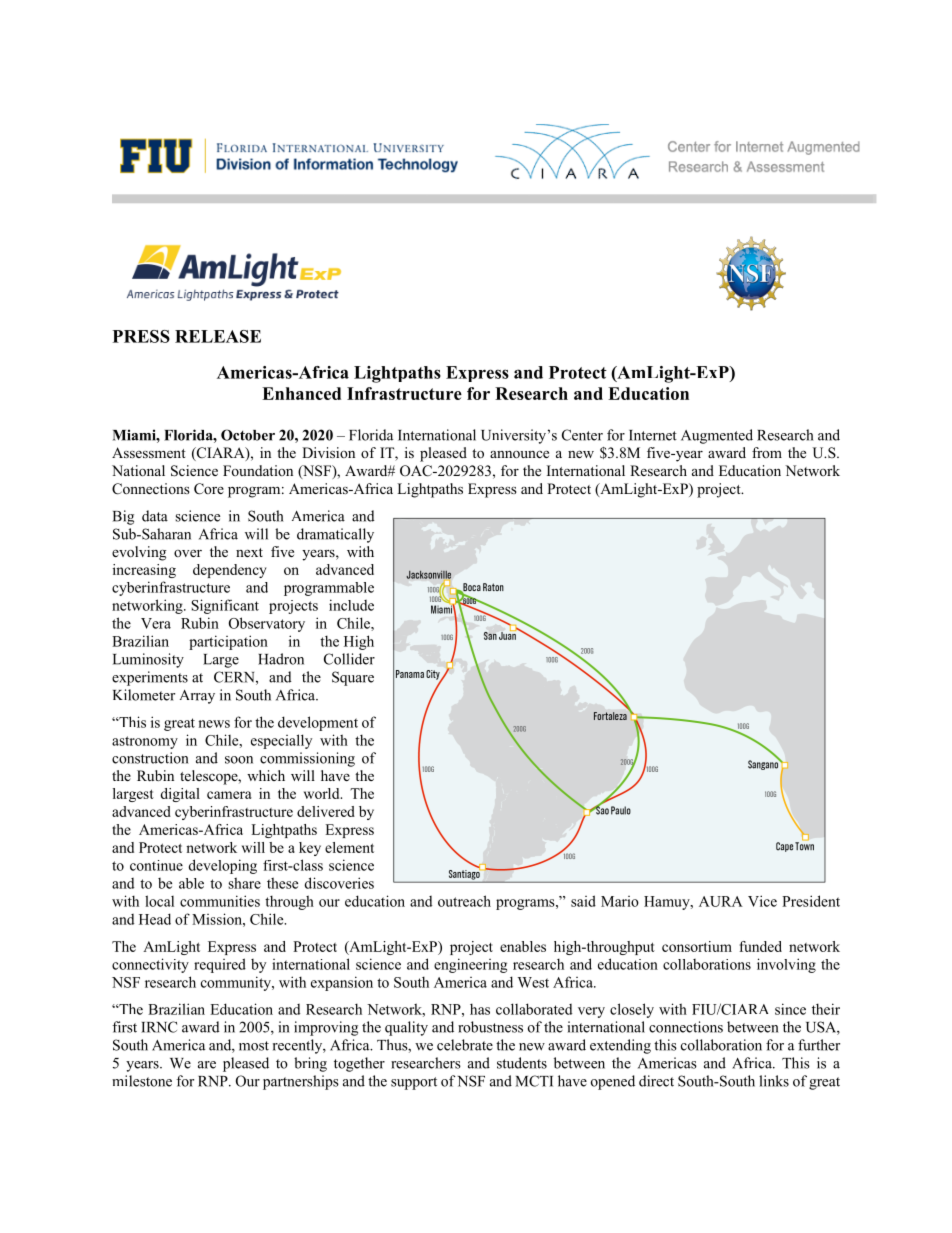 The height and width of the image is (1233, 952). I want to click on Array, so click(197, 697).
